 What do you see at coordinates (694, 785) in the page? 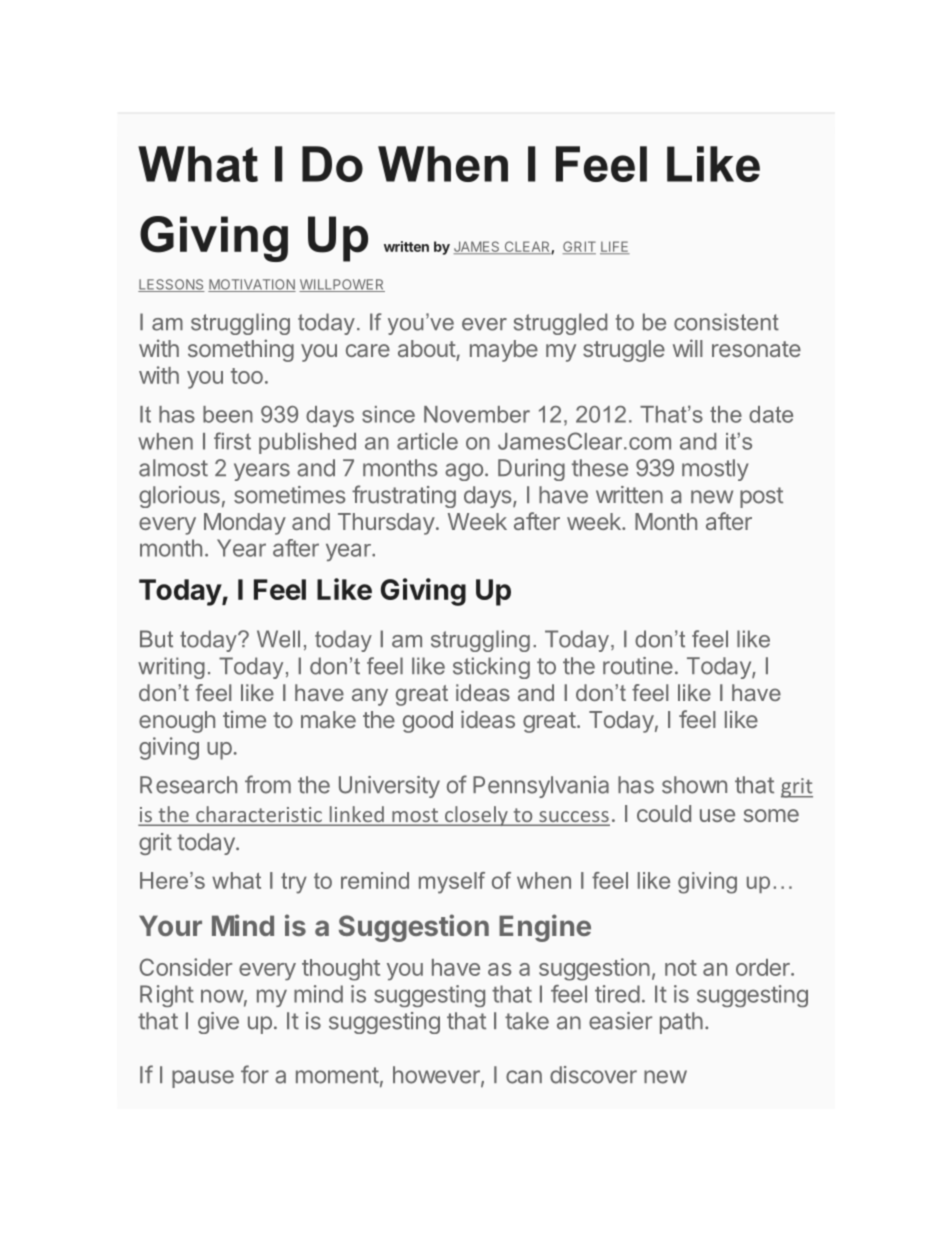
I see `shown` at bounding box center [694, 785].
